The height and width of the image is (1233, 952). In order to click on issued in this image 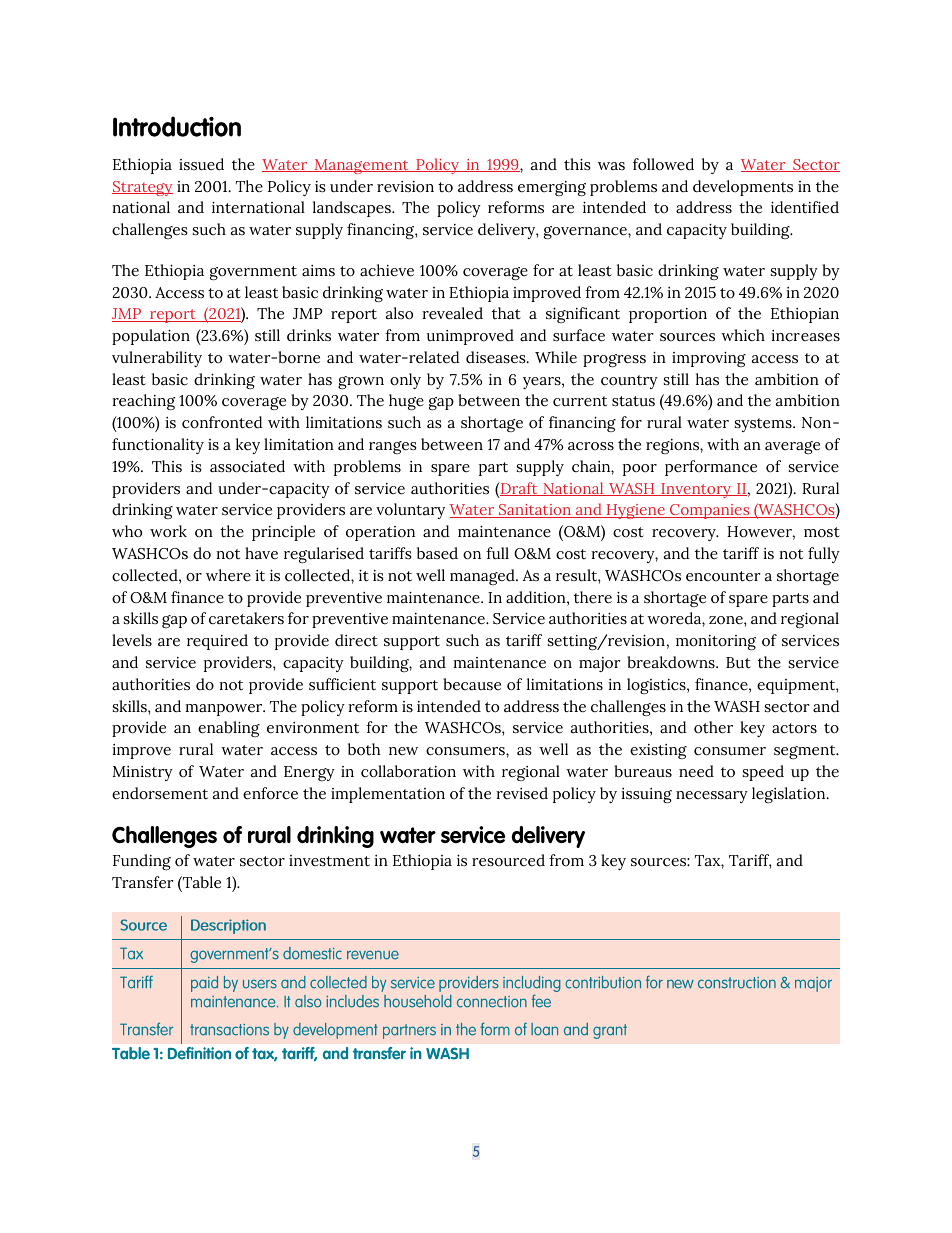, I will do `click(201, 164)`.
